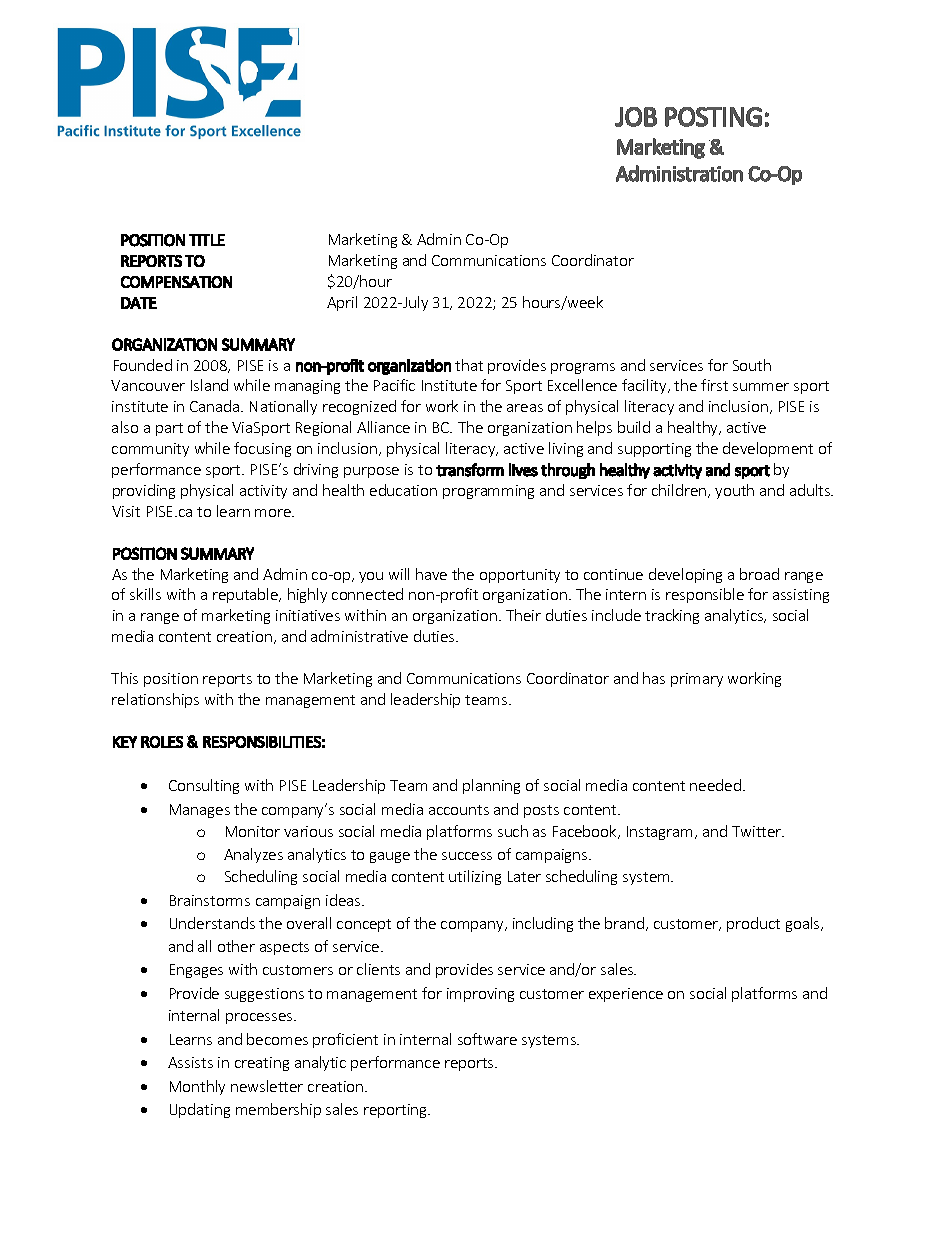 This page has width=952, height=1233. I want to click on transform, so click(470, 470).
